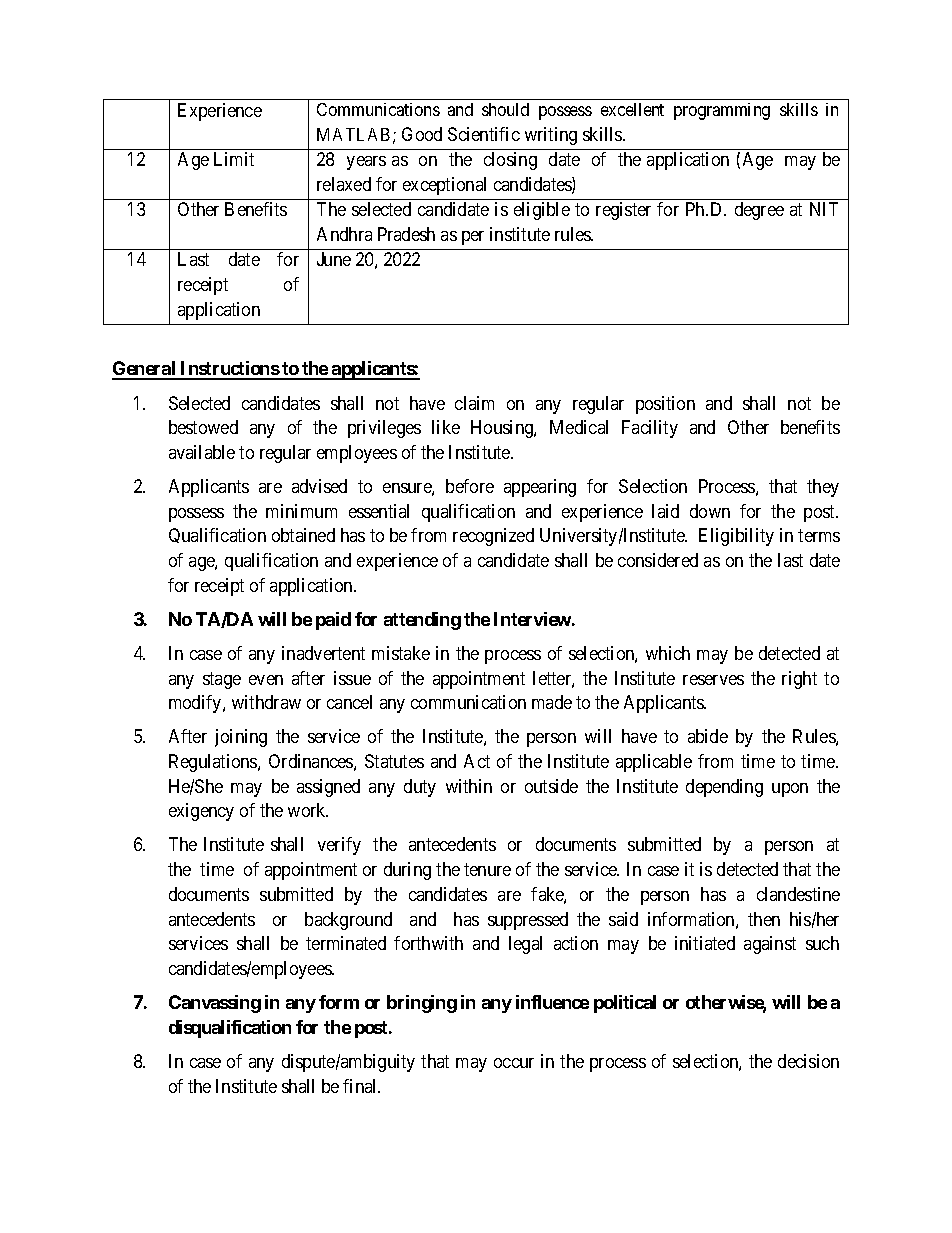 The image size is (952, 1233). What do you see at coordinates (722, 111) in the screenshot?
I see `programming` at bounding box center [722, 111].
